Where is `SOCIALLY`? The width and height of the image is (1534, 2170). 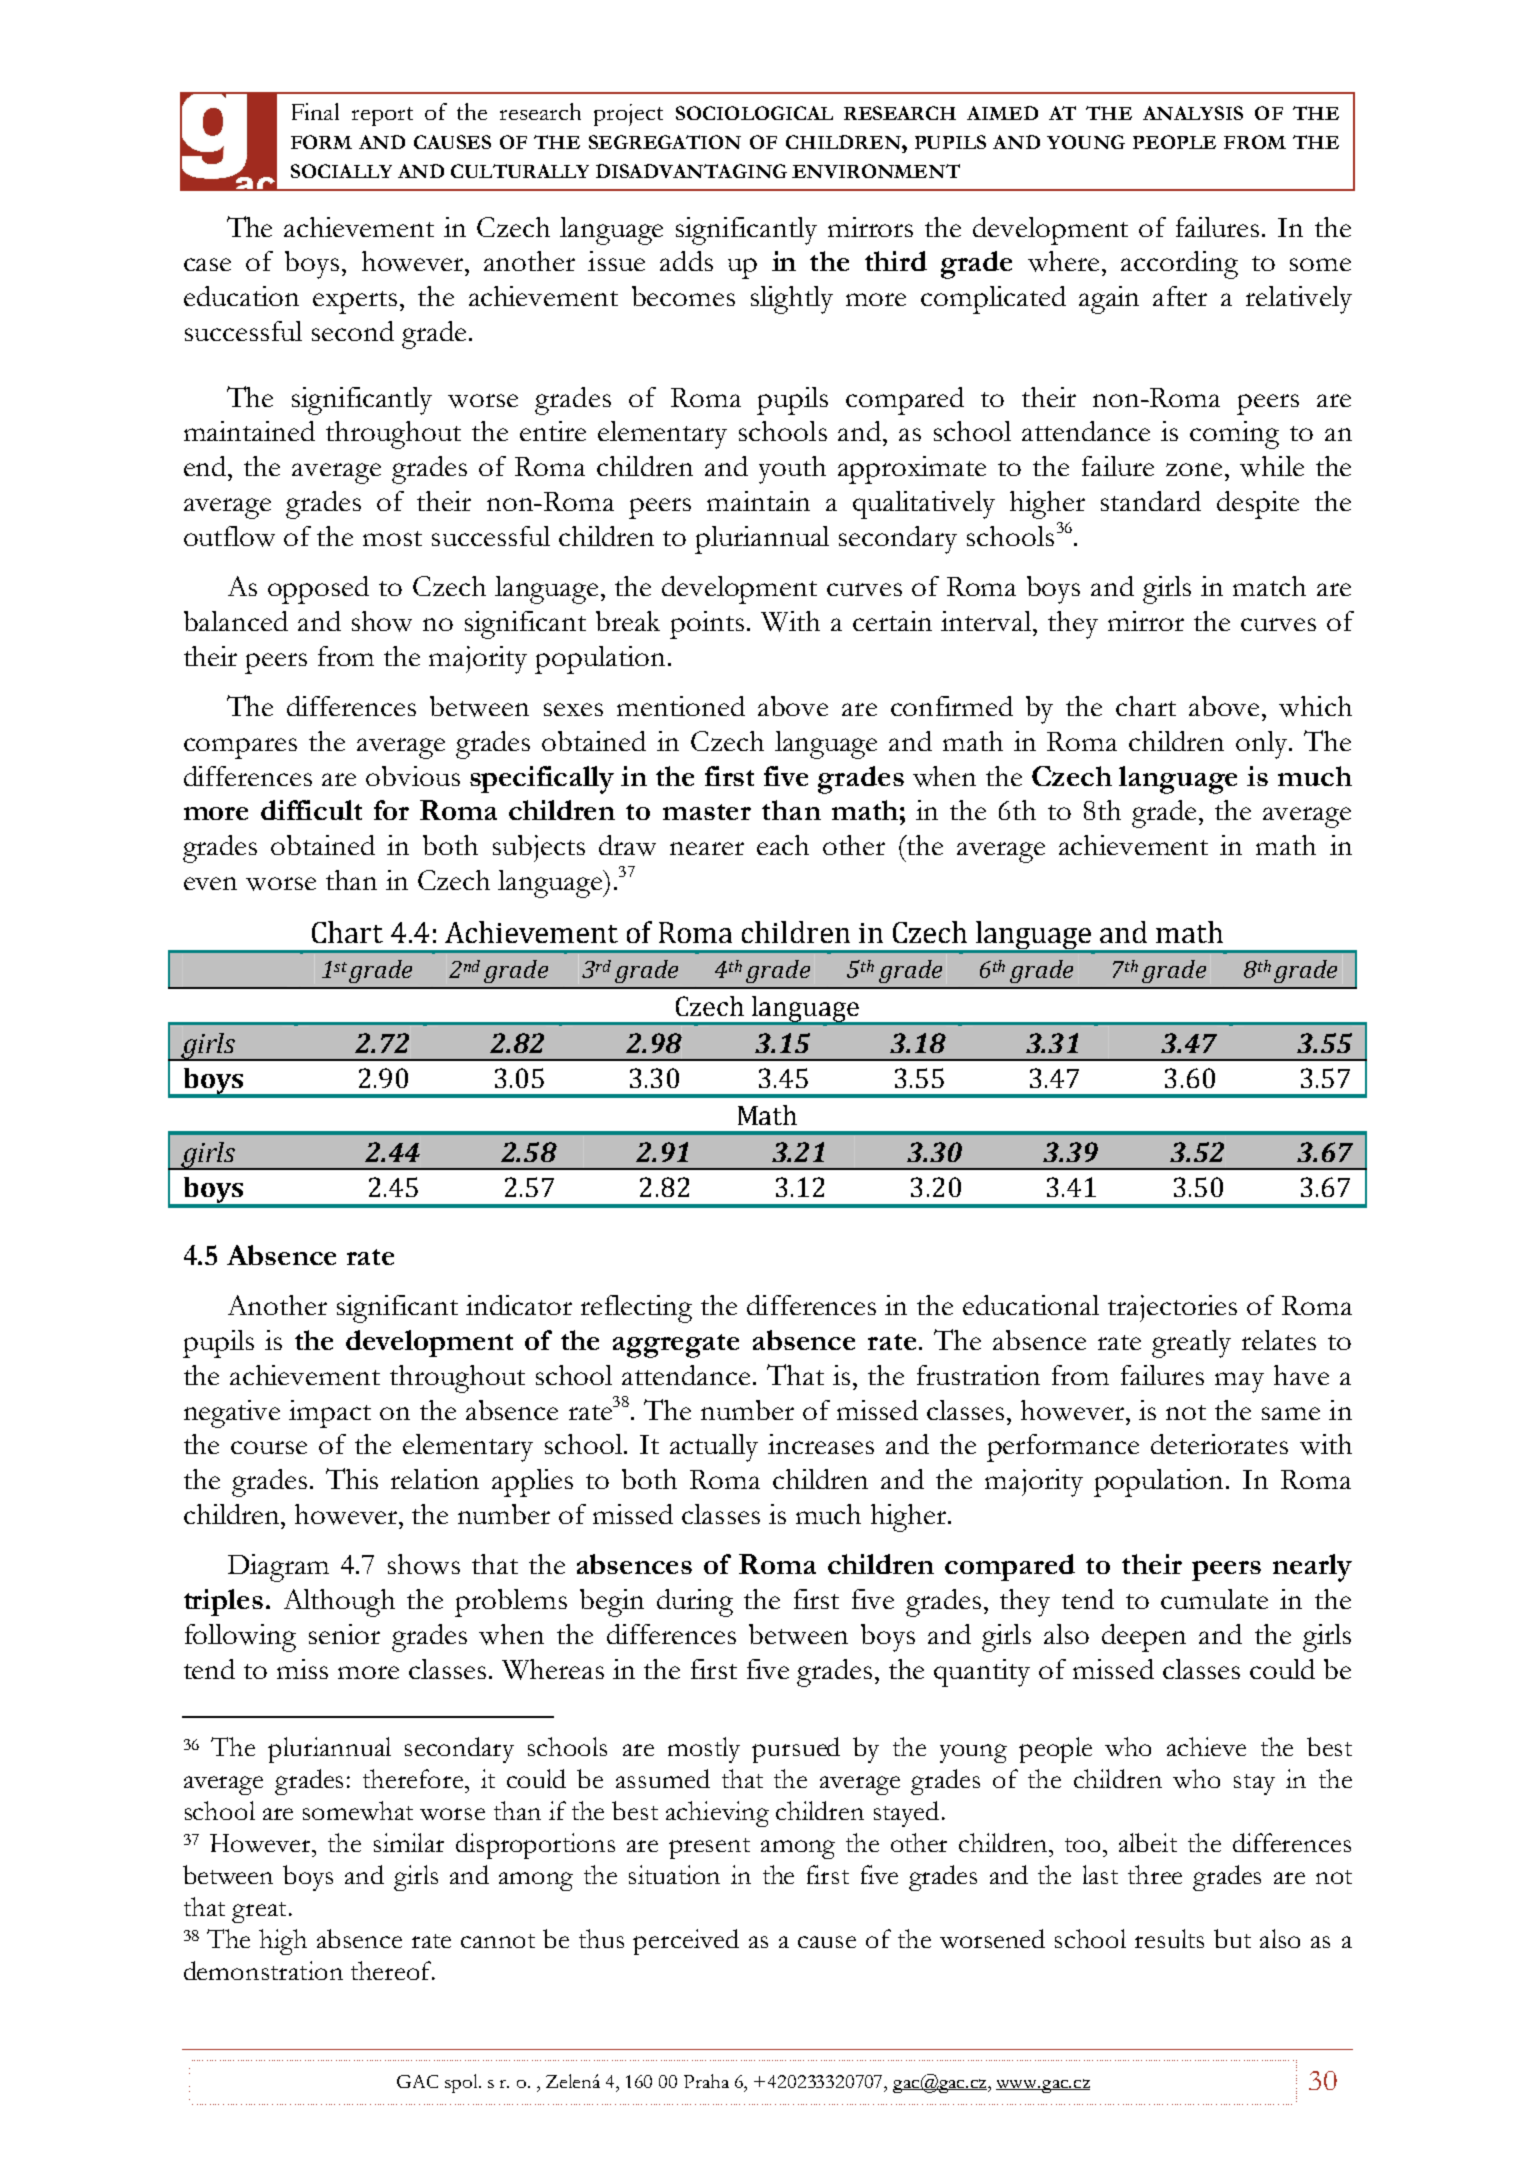 SOCIALLY is located at coordinates (341, 171).
